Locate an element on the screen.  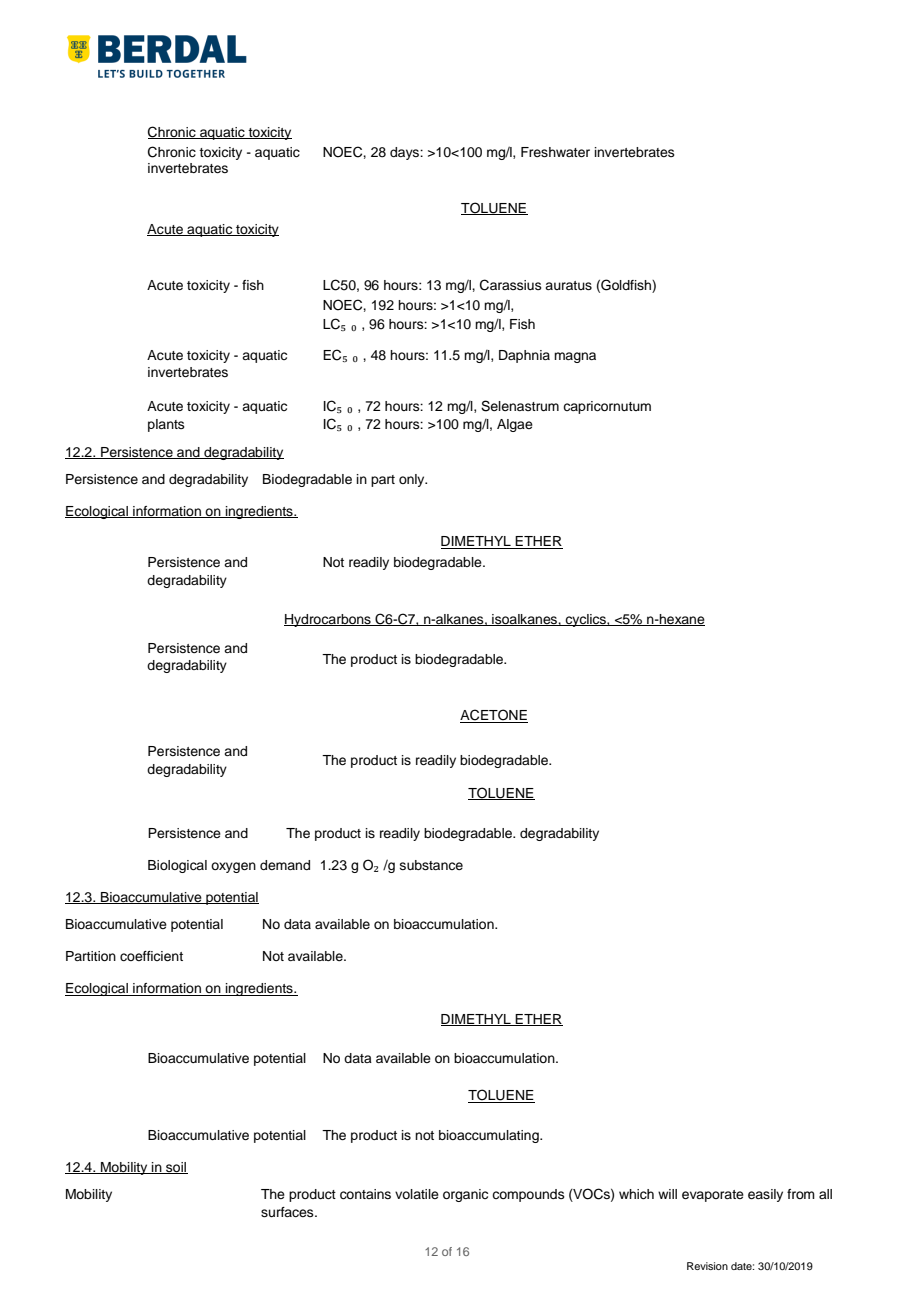
plants is located at coordinates (166, 425).
